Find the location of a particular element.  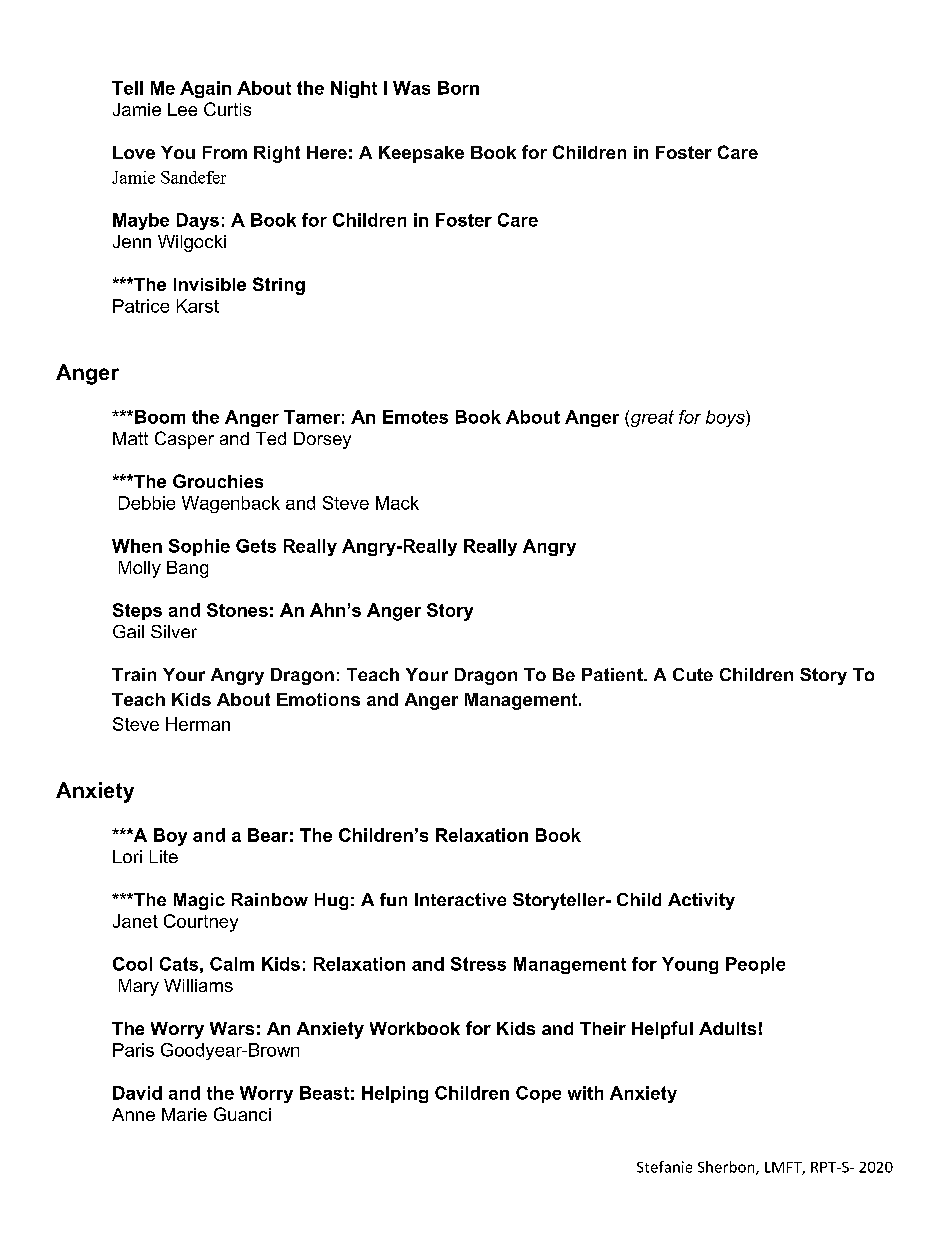

Lee is located at coordinates (182, 109).
